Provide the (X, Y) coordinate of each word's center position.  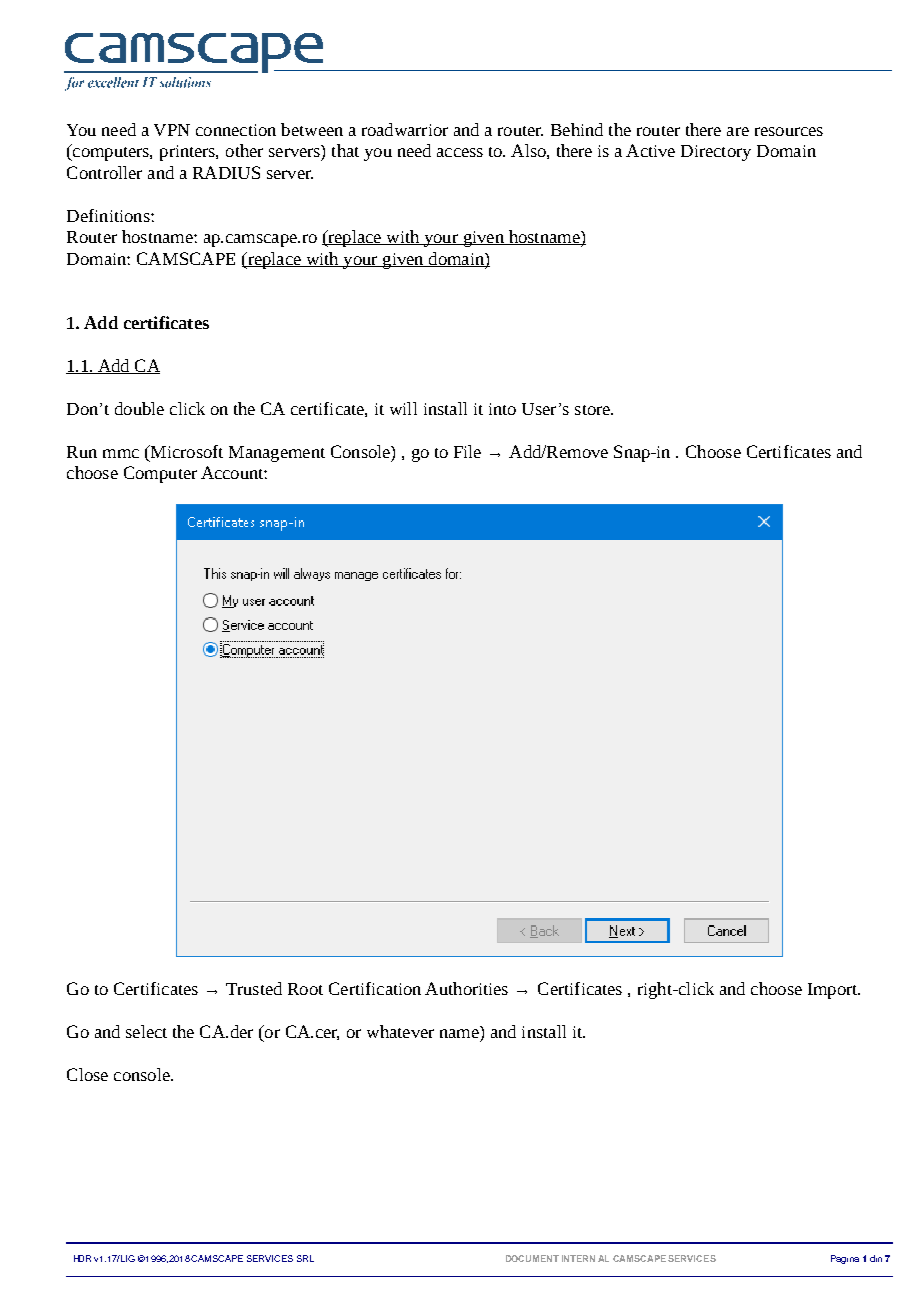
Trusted (254, 988)
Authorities (466, 988)
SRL (305, 1258)
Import (834, 991)
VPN (172, 130)
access (460, 152)
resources (789, 131)
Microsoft (185, 451)
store (593, 410)
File (467, 451)
